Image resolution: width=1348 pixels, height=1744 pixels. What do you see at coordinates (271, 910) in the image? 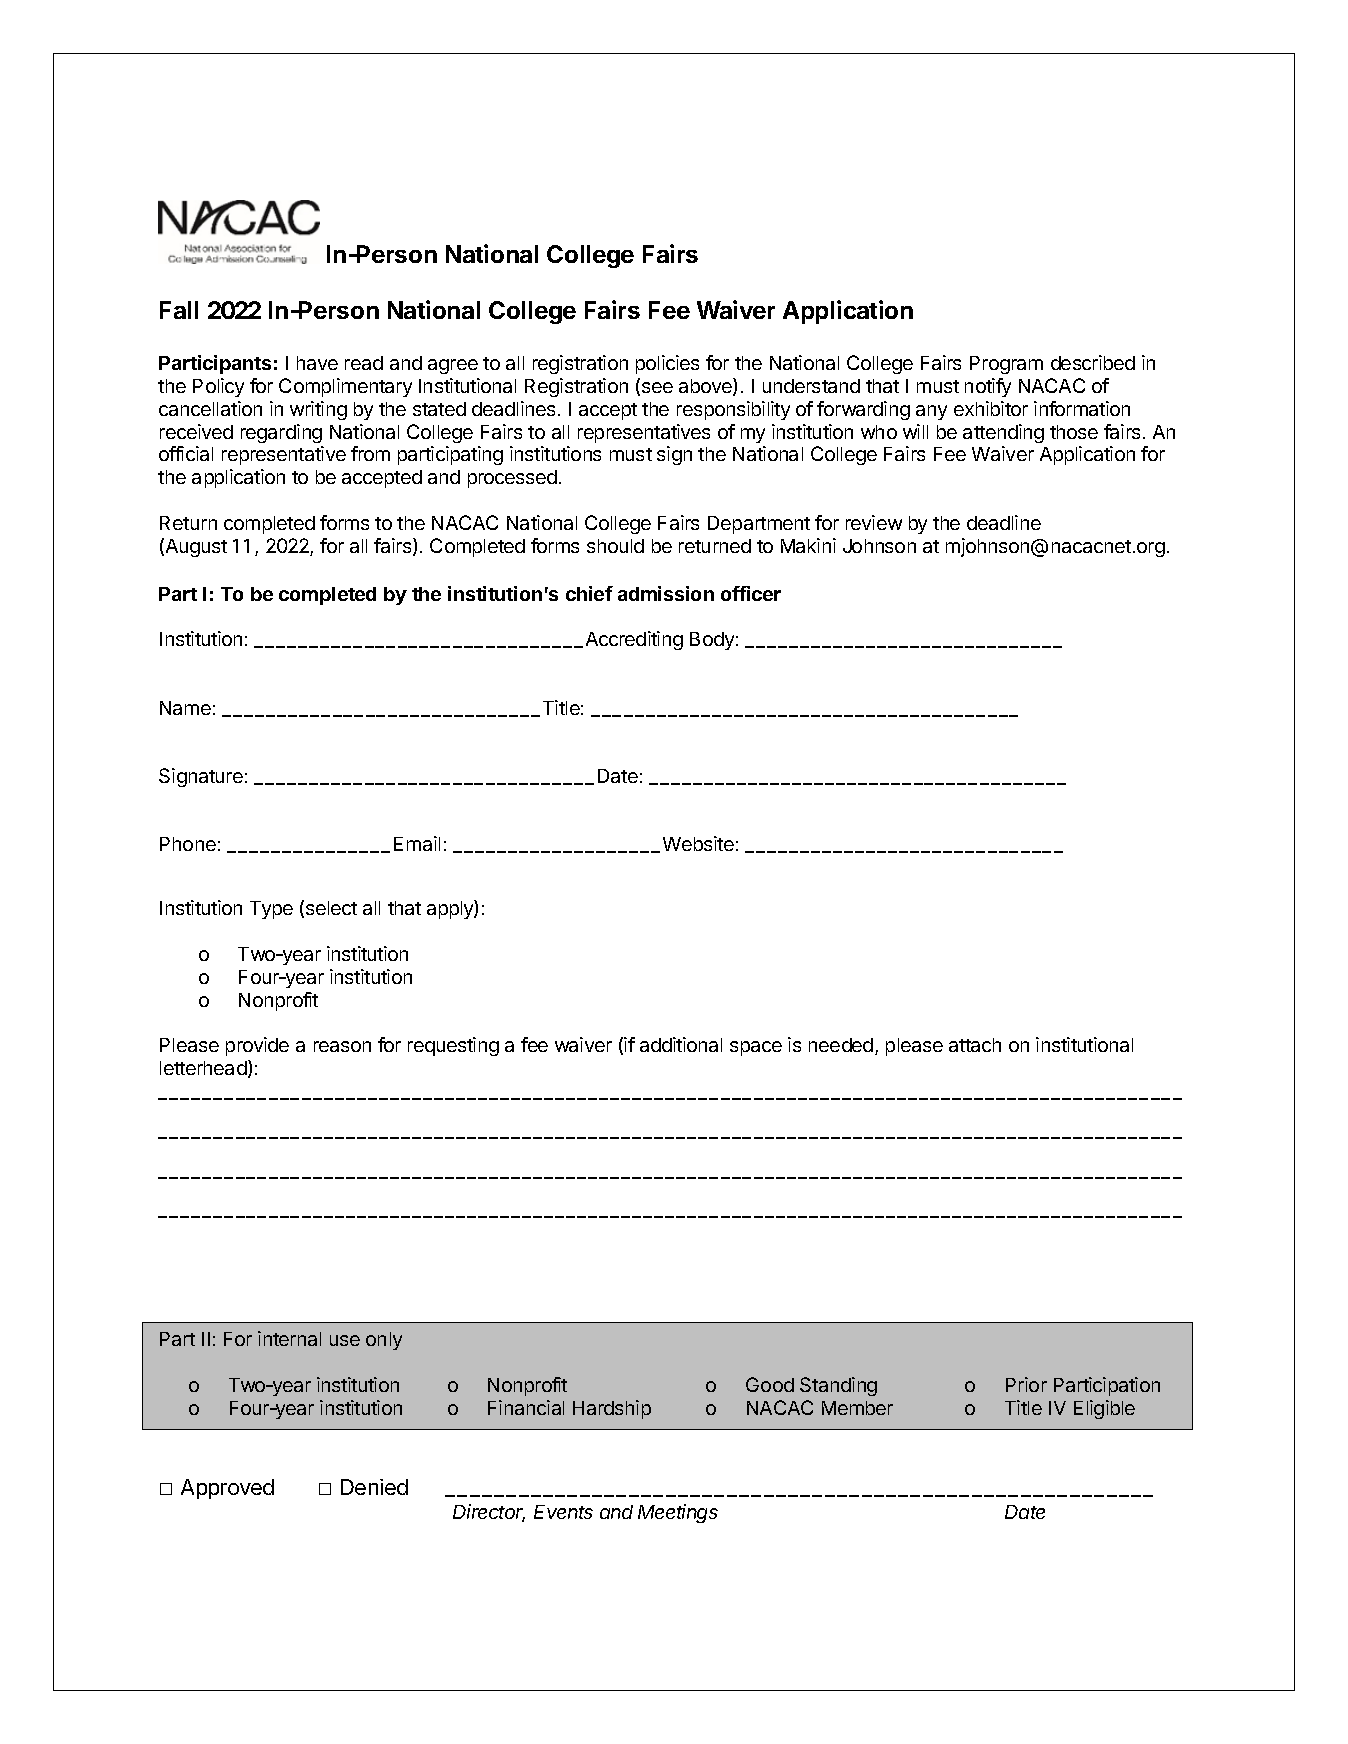
I see `Type` at bounding box center [271, 910].
